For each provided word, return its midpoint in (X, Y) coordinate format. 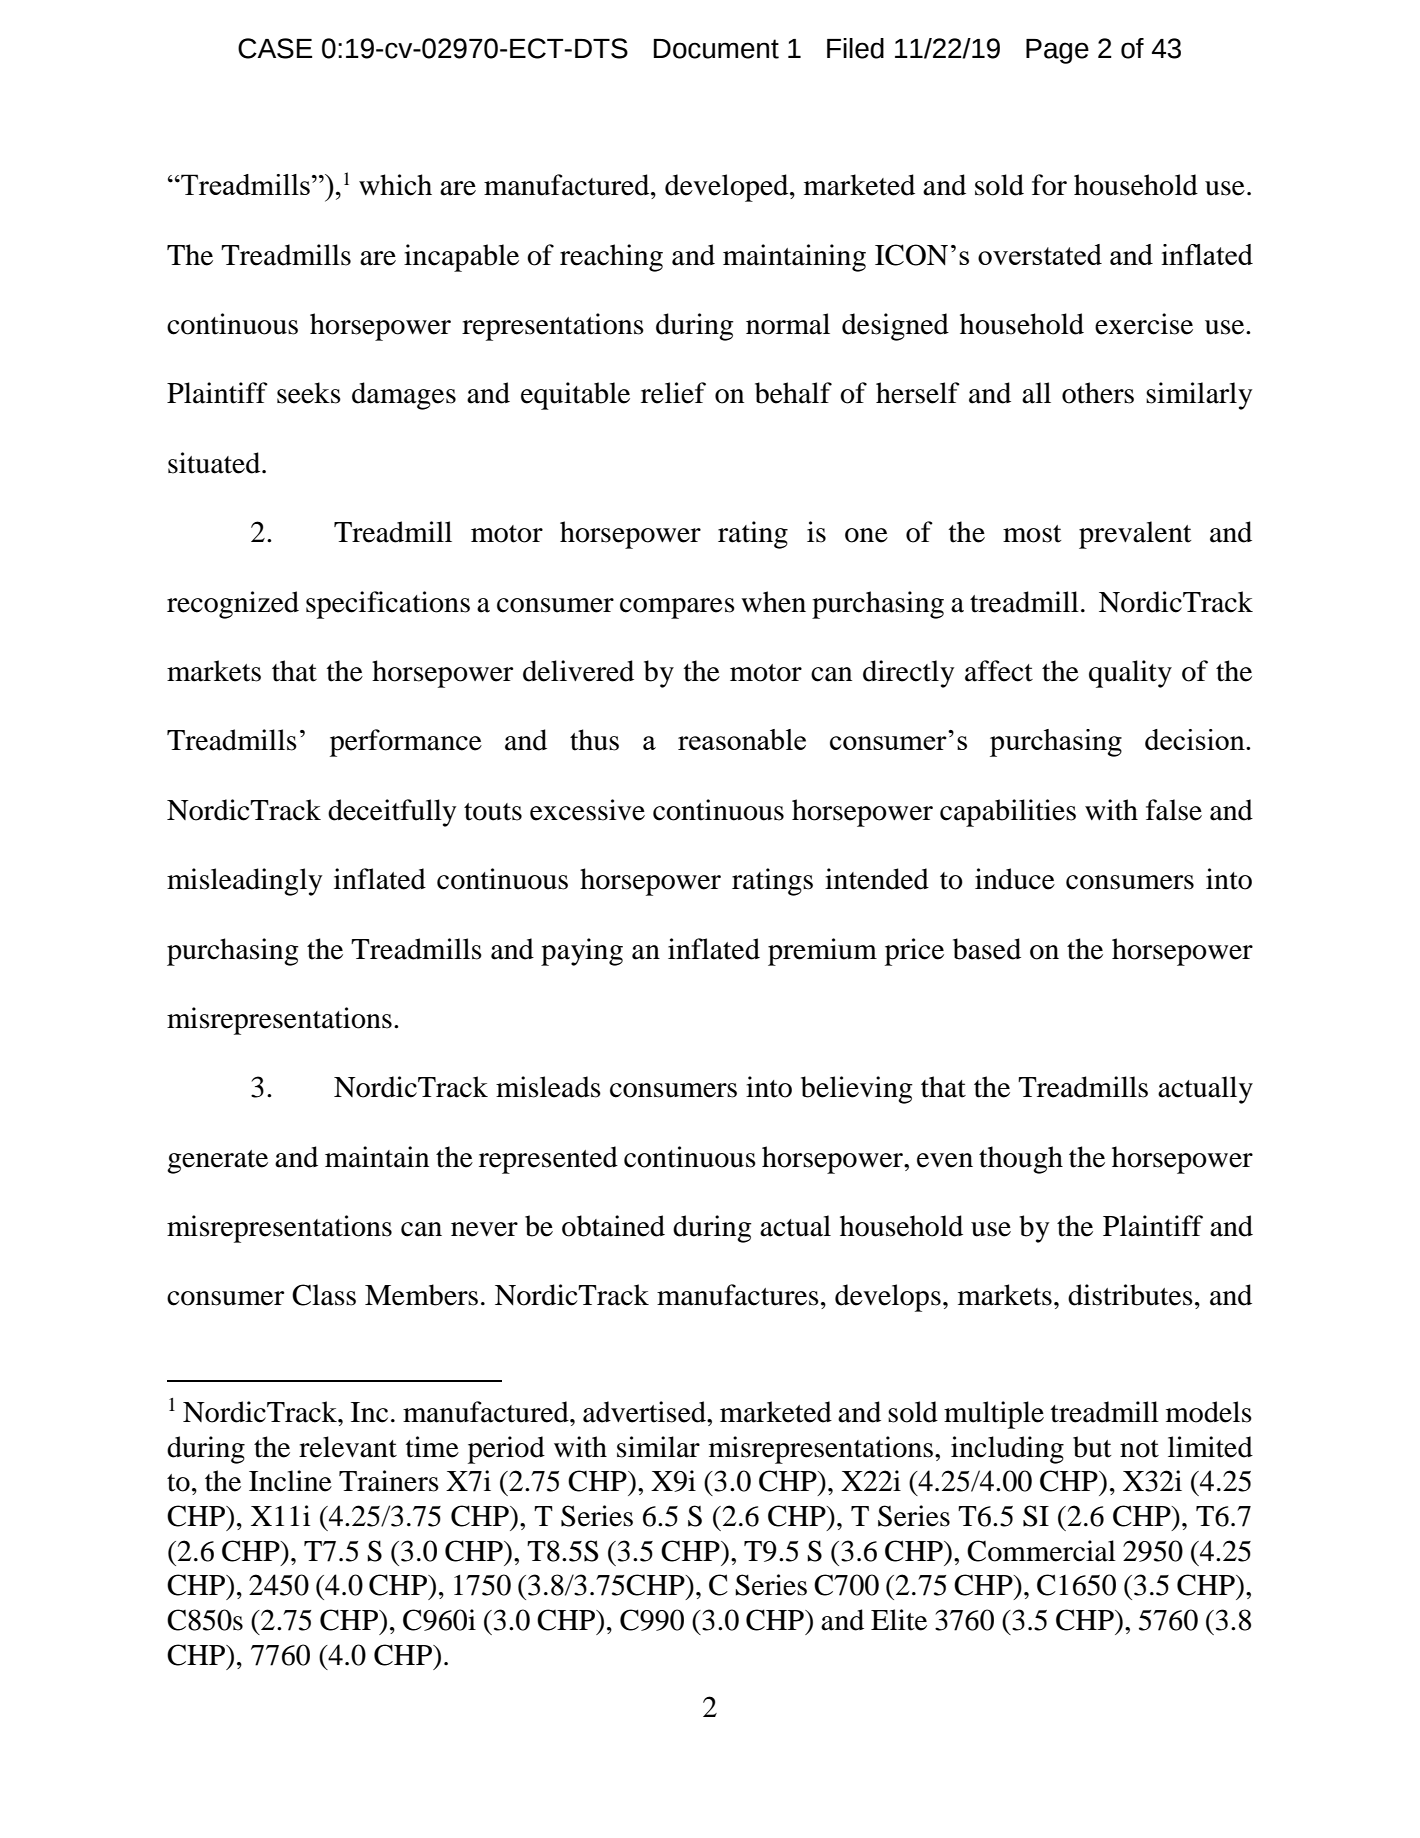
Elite (899, 1620)
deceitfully (392, 813)
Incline (290, 1481)
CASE (275, 48)
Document (716, 49)
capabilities (1008, 813)
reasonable (742, 739)
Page (1057, 51)
